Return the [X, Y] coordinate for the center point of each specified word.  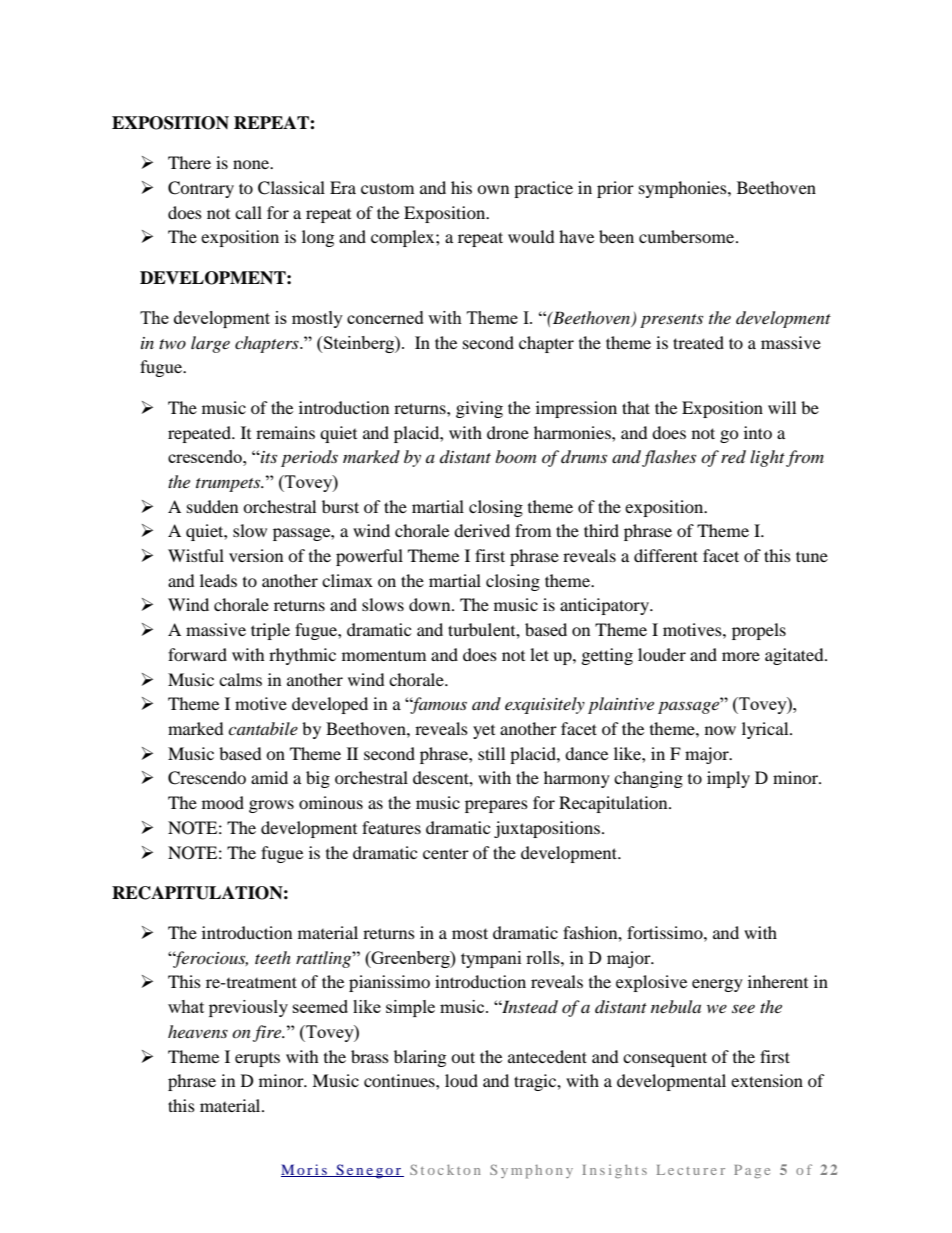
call [248, 212]
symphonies [684, 189]
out [463, 1057]
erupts [257, 1060]
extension [767, 1080]
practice [543, 189]
